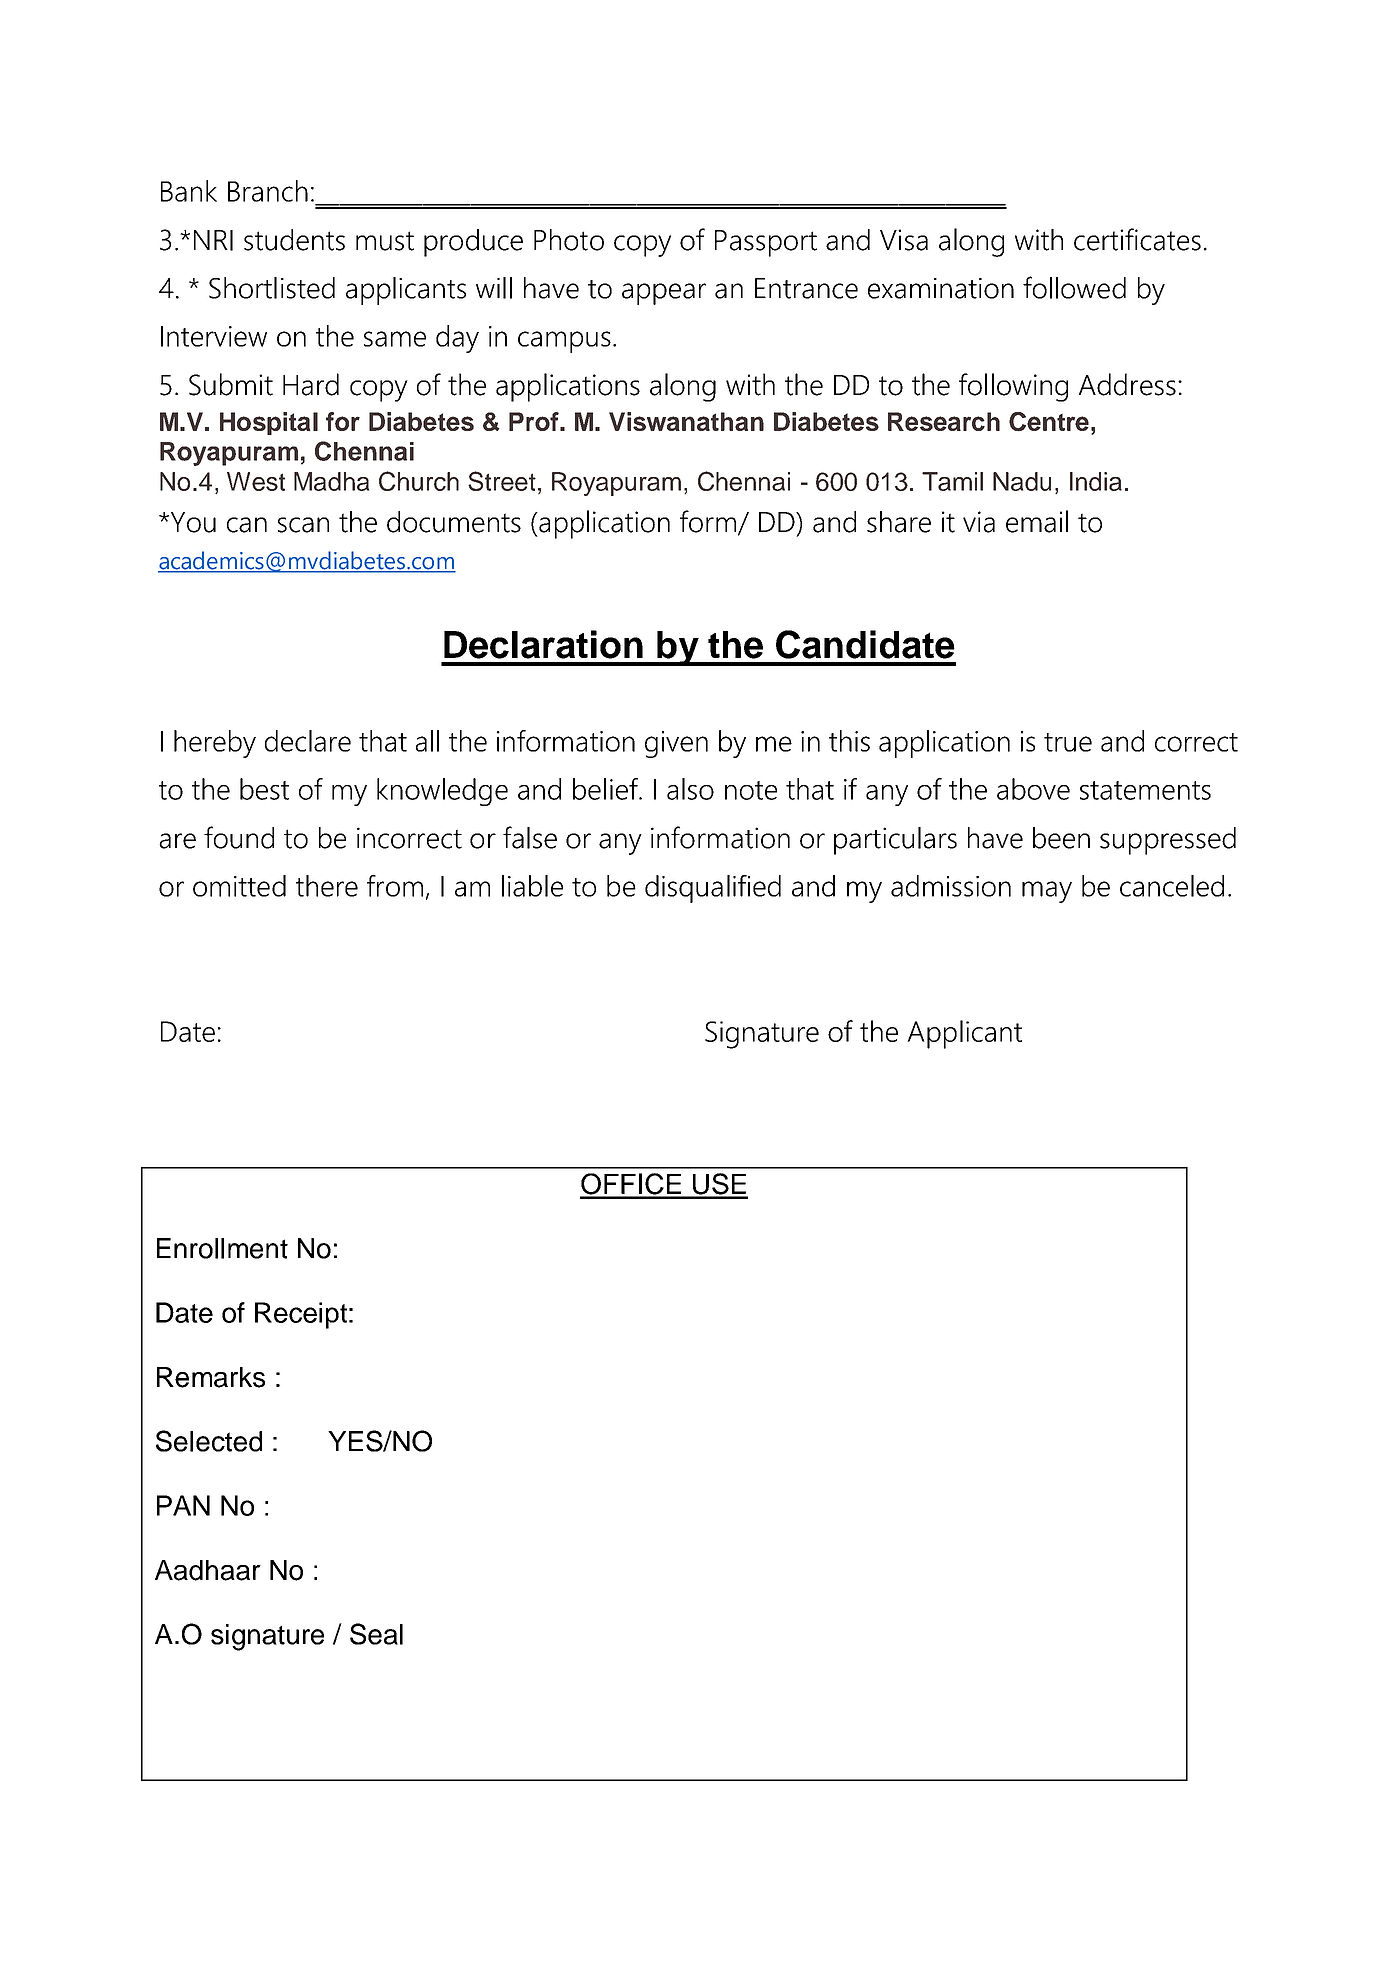 This screenshot has width=1387, height=1962. Describe the element at coordinates (1037, 521) in the screenshot. I see `email` at that location.
